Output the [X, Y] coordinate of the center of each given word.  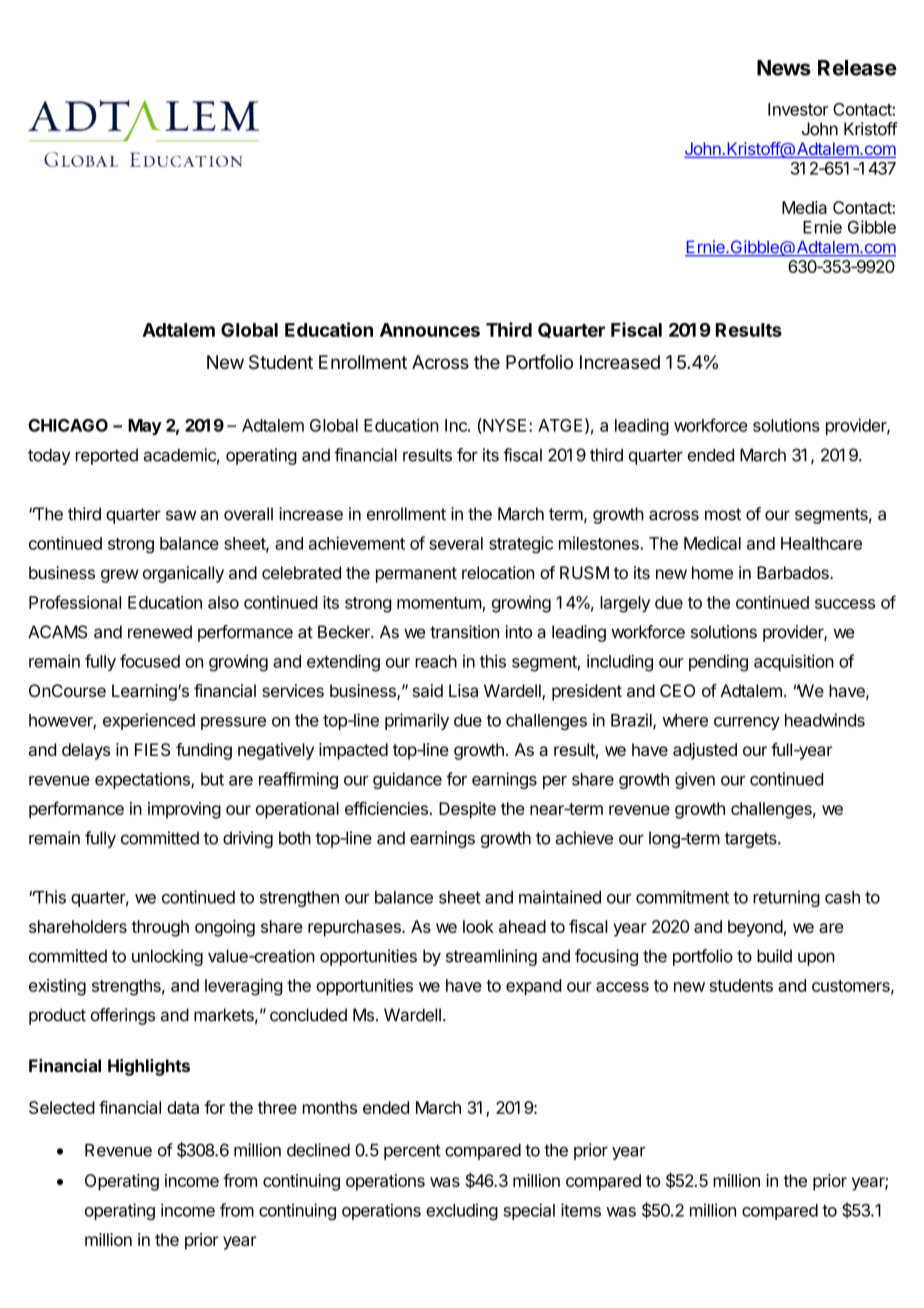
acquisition [794, 662]
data [183, 1107]
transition [464, 632]
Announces [430, 330]
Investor [798, 109]
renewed [160, 632]
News [784, 68]
